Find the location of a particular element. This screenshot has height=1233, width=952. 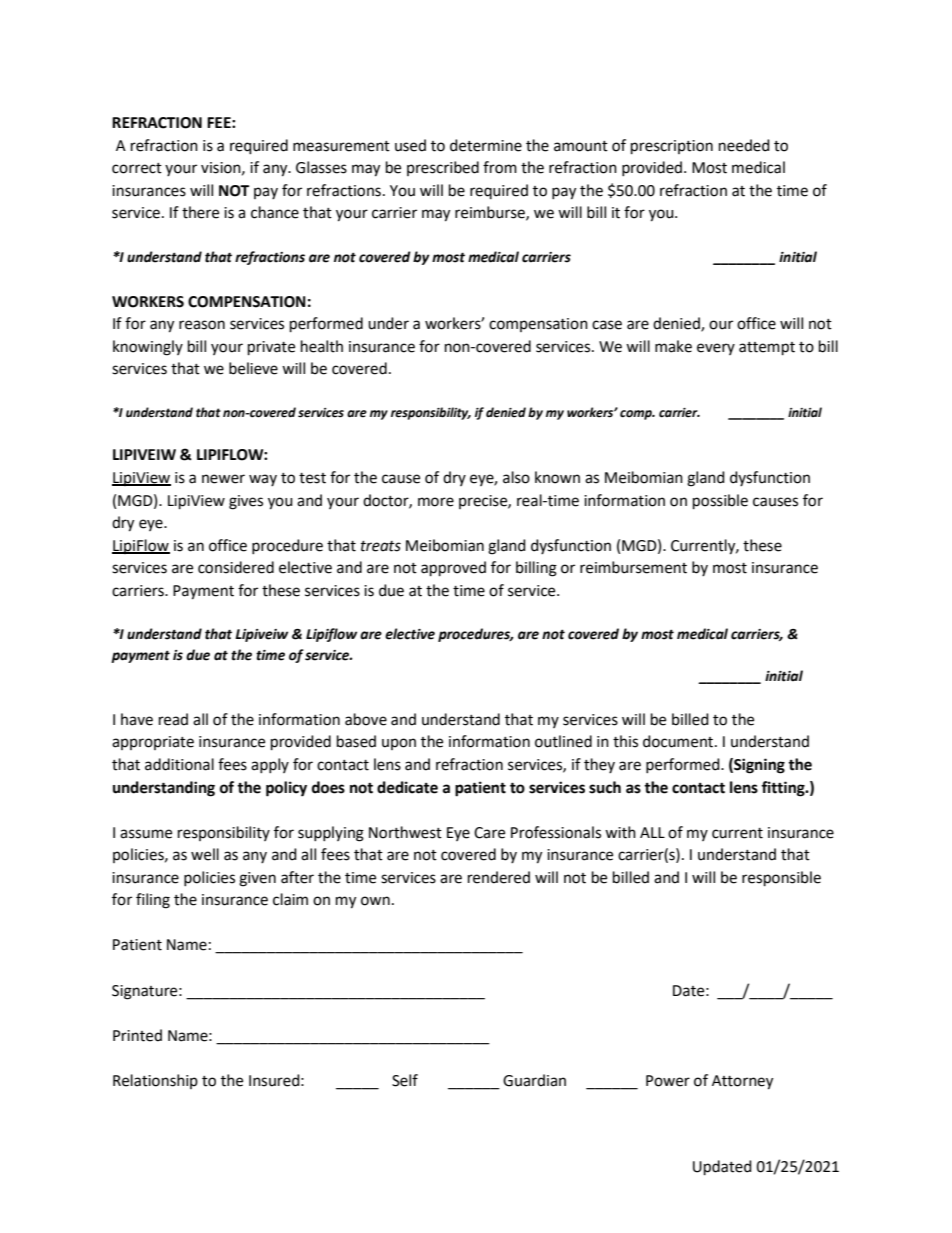

prescription is located at coordinates (672, 147).
